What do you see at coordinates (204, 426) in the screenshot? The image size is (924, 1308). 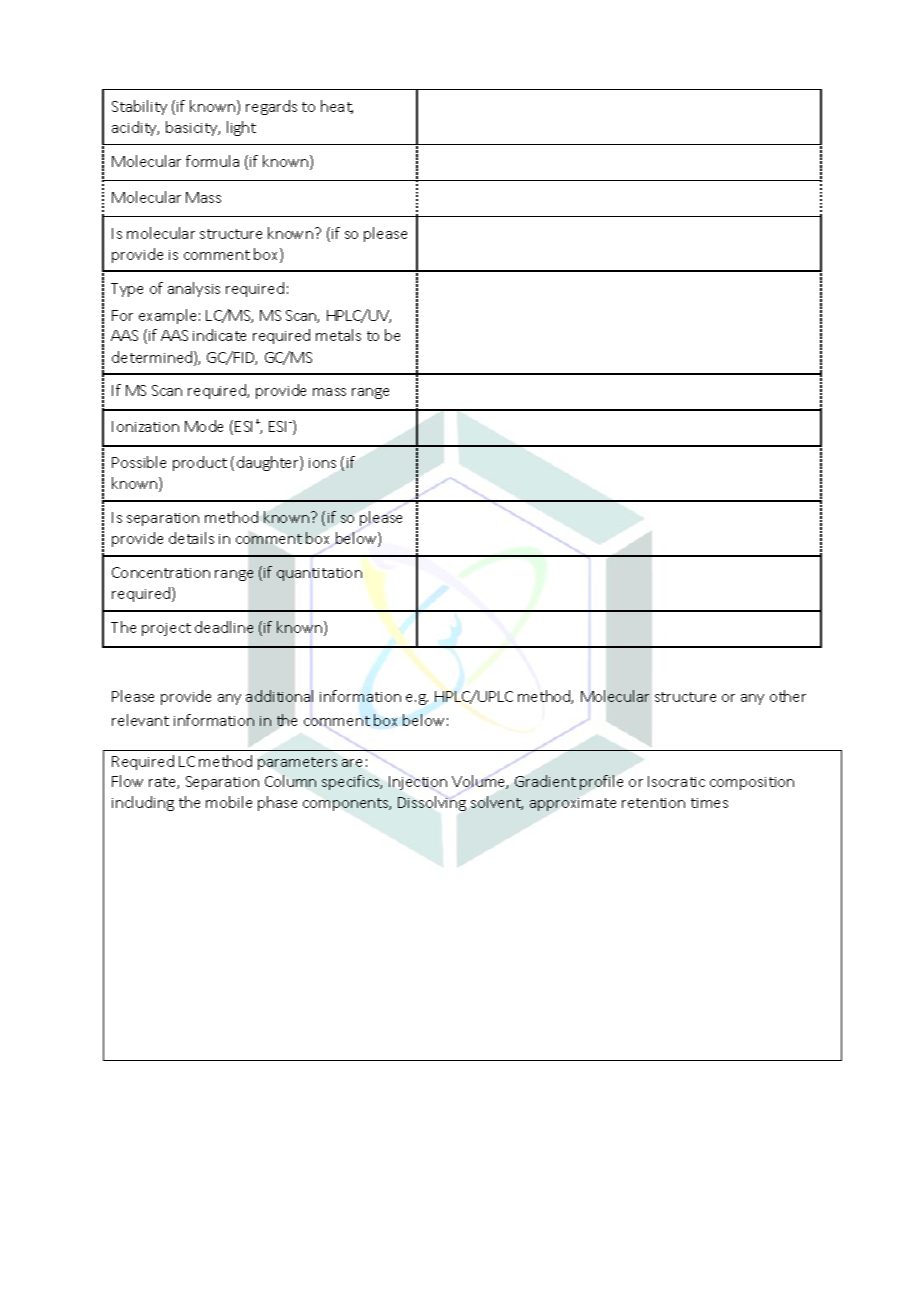 I see `Mode` at bounding box center [204, 426].
